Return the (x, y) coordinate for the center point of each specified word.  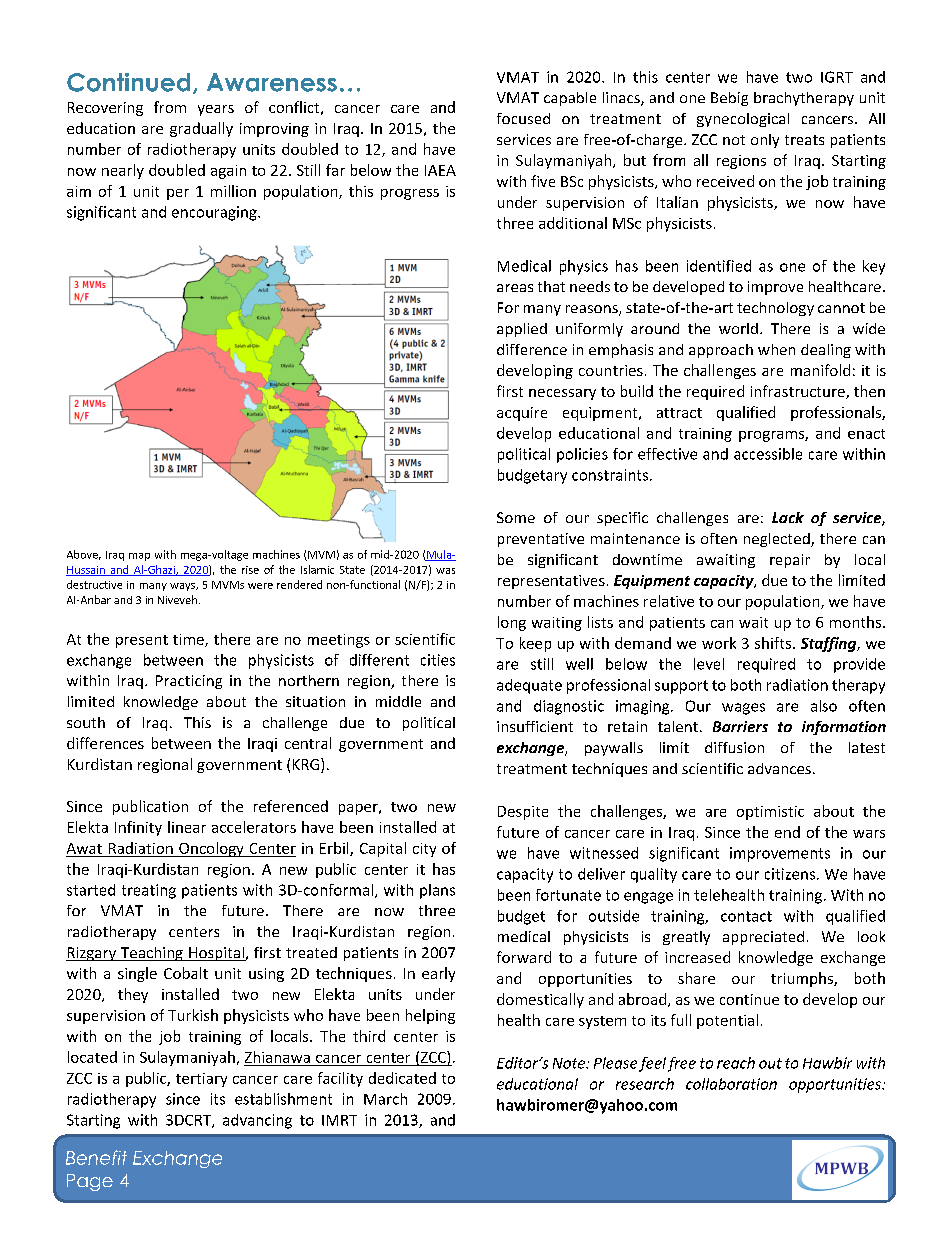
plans (437, 891)
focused (523, 118)
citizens (791, 874)
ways (183, 587)
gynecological (743, 120)
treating (149, 891)
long (512, 623)
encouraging (215, 213)
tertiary (201, 1080)
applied (522, 330)
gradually (201, 129)
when (776, 349)
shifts (773, 643)
